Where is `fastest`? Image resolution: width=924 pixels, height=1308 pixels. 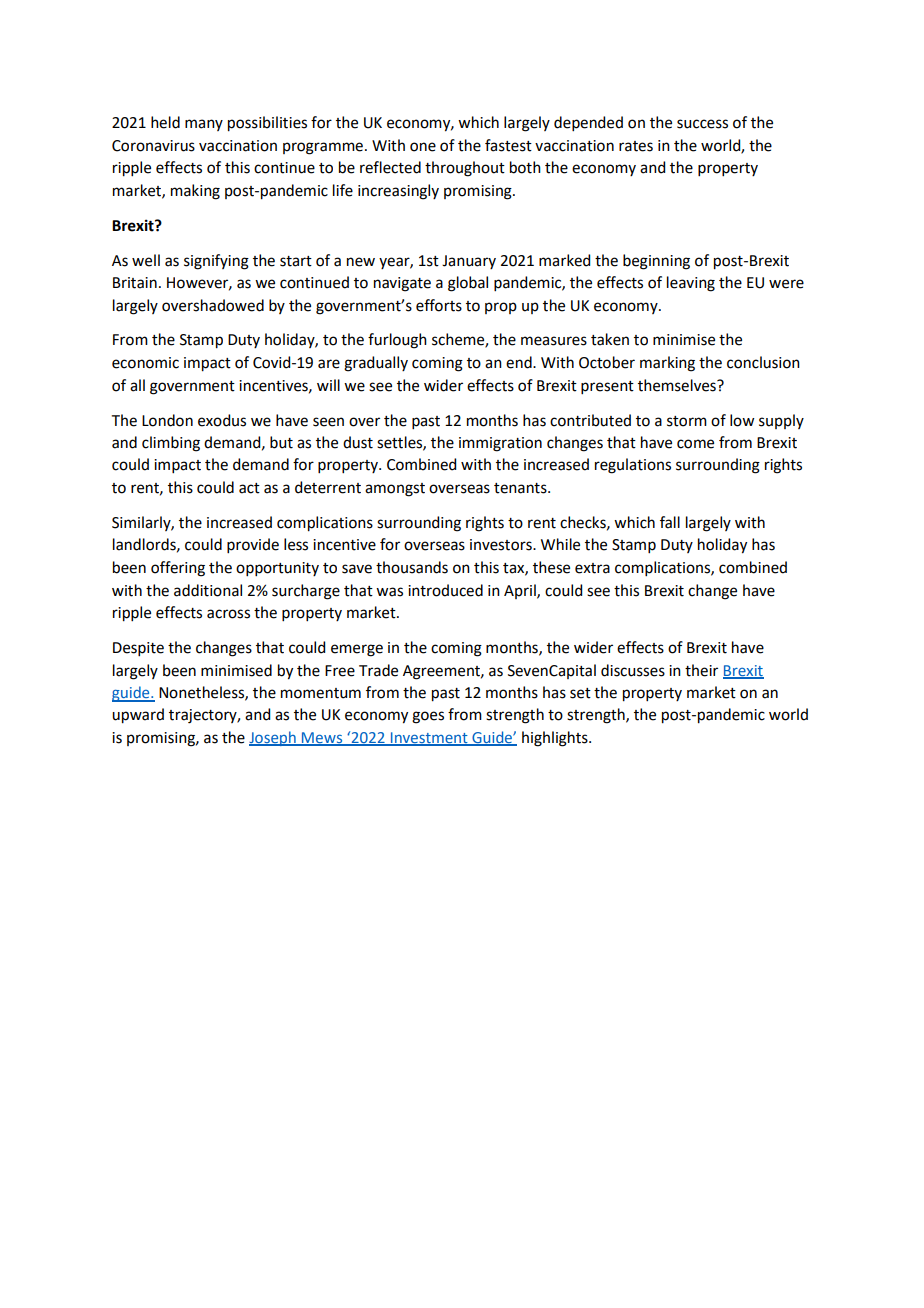
fastest is located at coordinates (508, 145).
